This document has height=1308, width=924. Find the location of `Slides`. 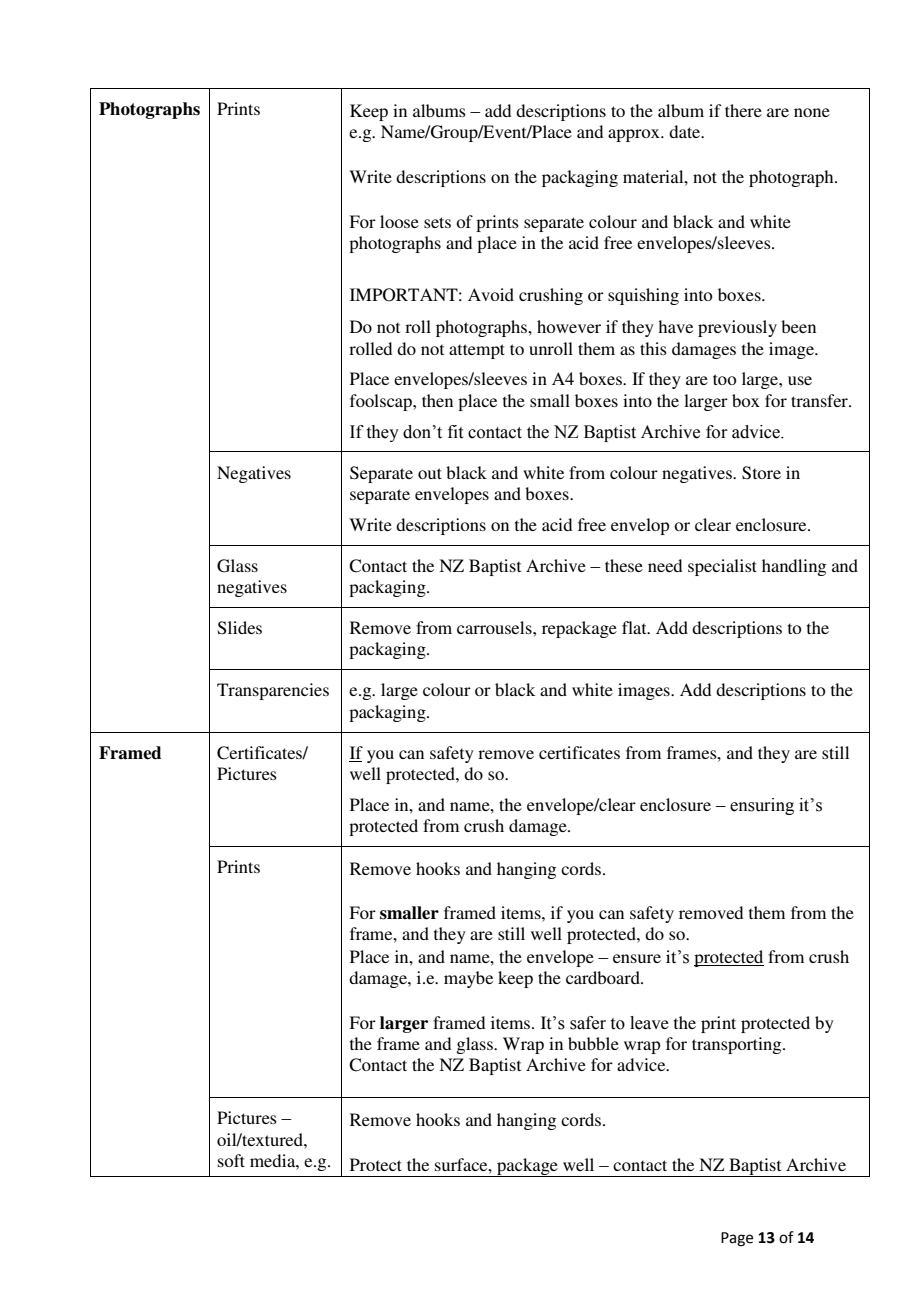

Slides is located at coordinates (240, 628).
